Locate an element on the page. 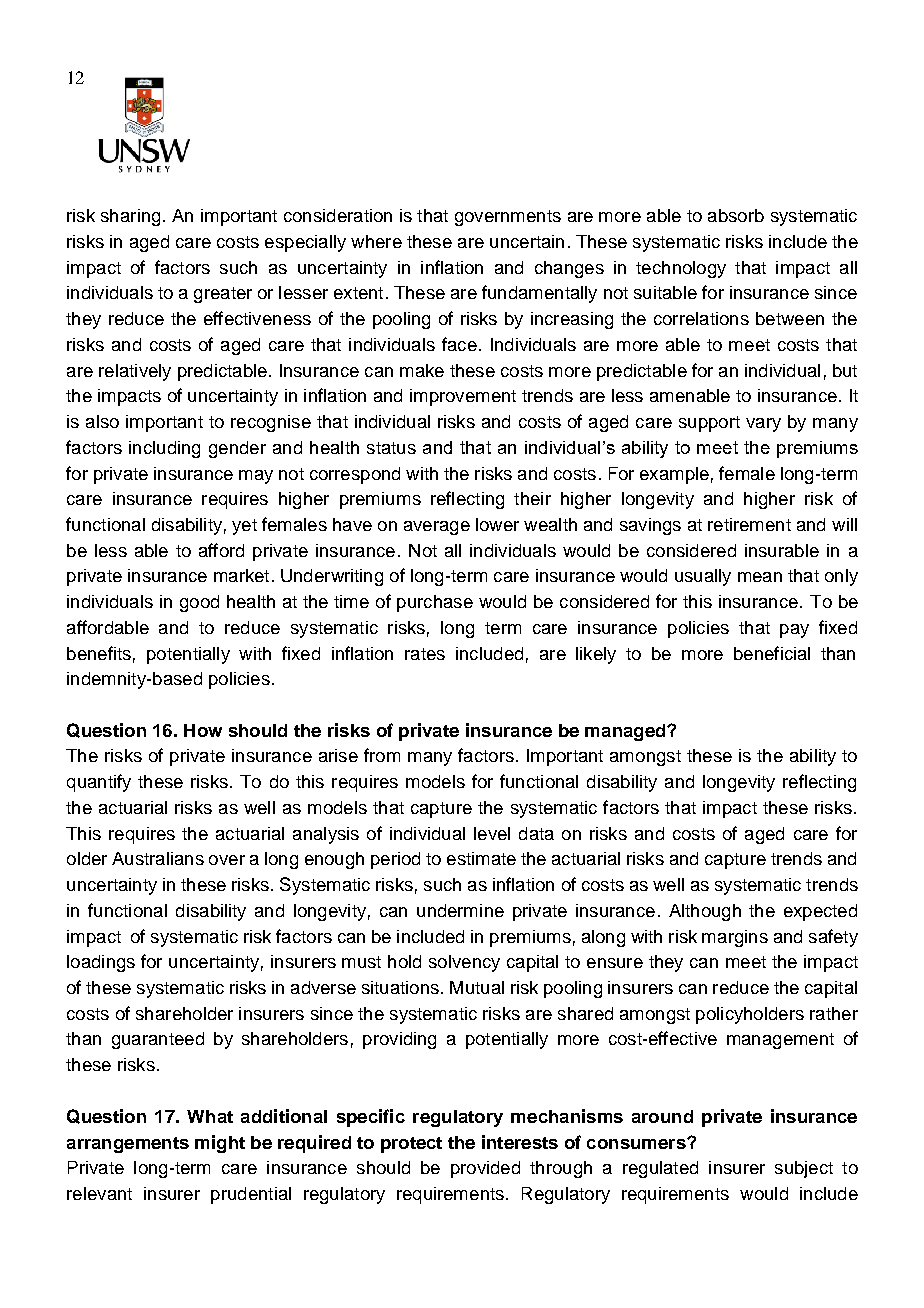  estimate is located at coordinates (481, 858).
